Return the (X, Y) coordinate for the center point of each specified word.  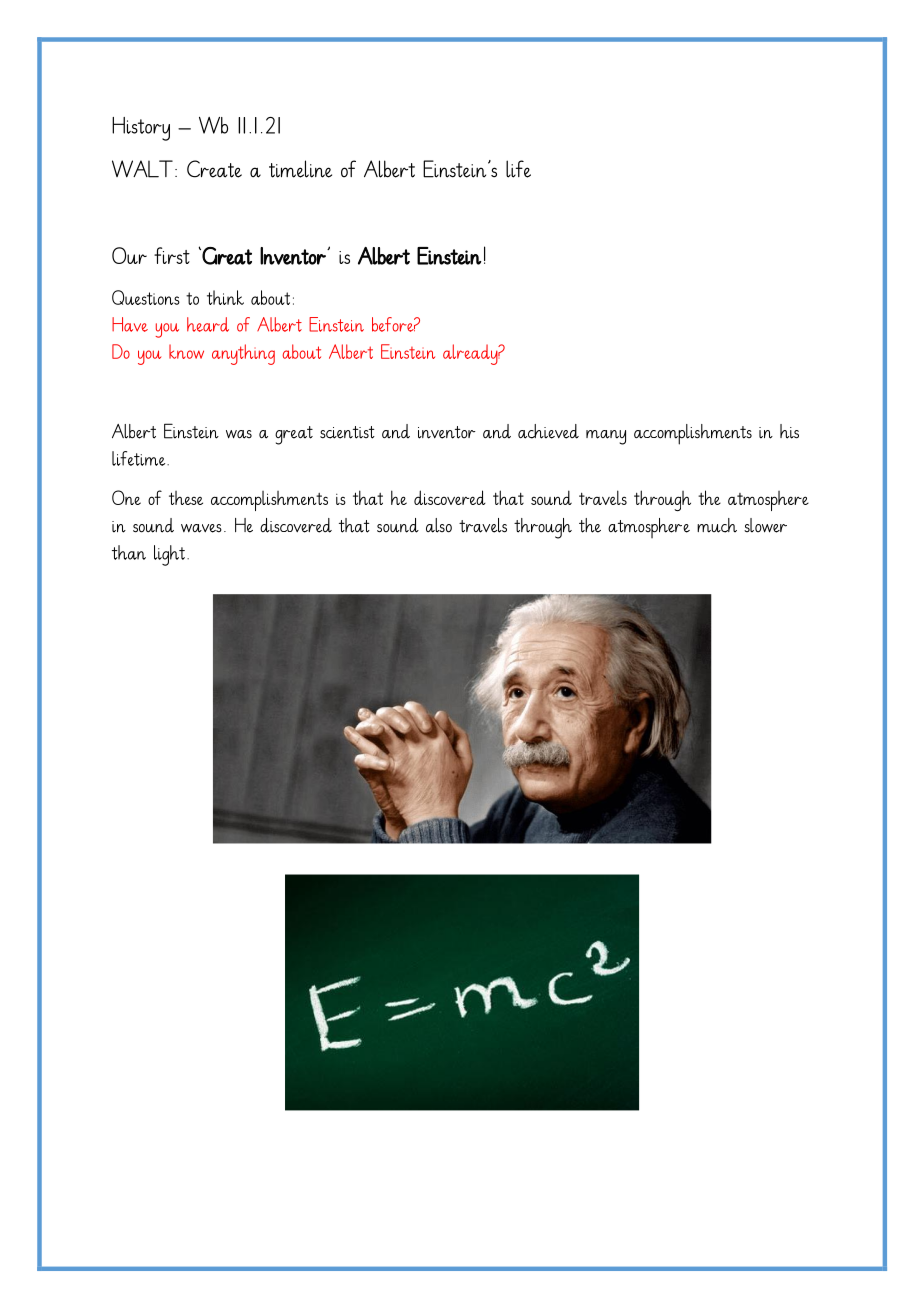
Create (214, 169)
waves (201, 528)
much (717, 525)
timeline (300, 169)
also (439, 525)
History (141, 129)
